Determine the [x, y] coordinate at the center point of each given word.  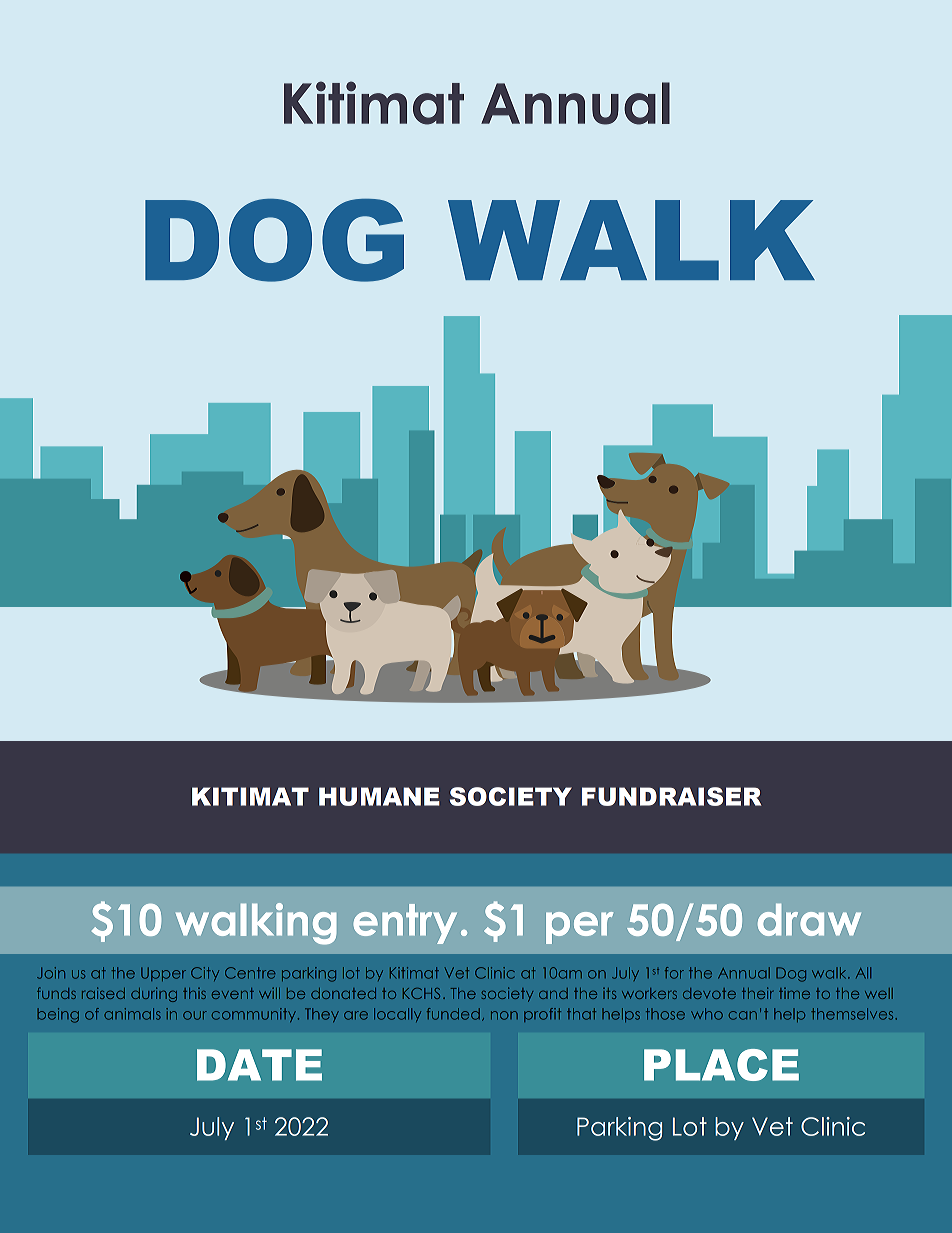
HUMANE [379, 796]
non [504, 1015]
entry [405, 924]
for [674, 973]
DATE [259, 1065]
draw [809, 920]
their [757, 993]
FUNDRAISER [671, 796]
